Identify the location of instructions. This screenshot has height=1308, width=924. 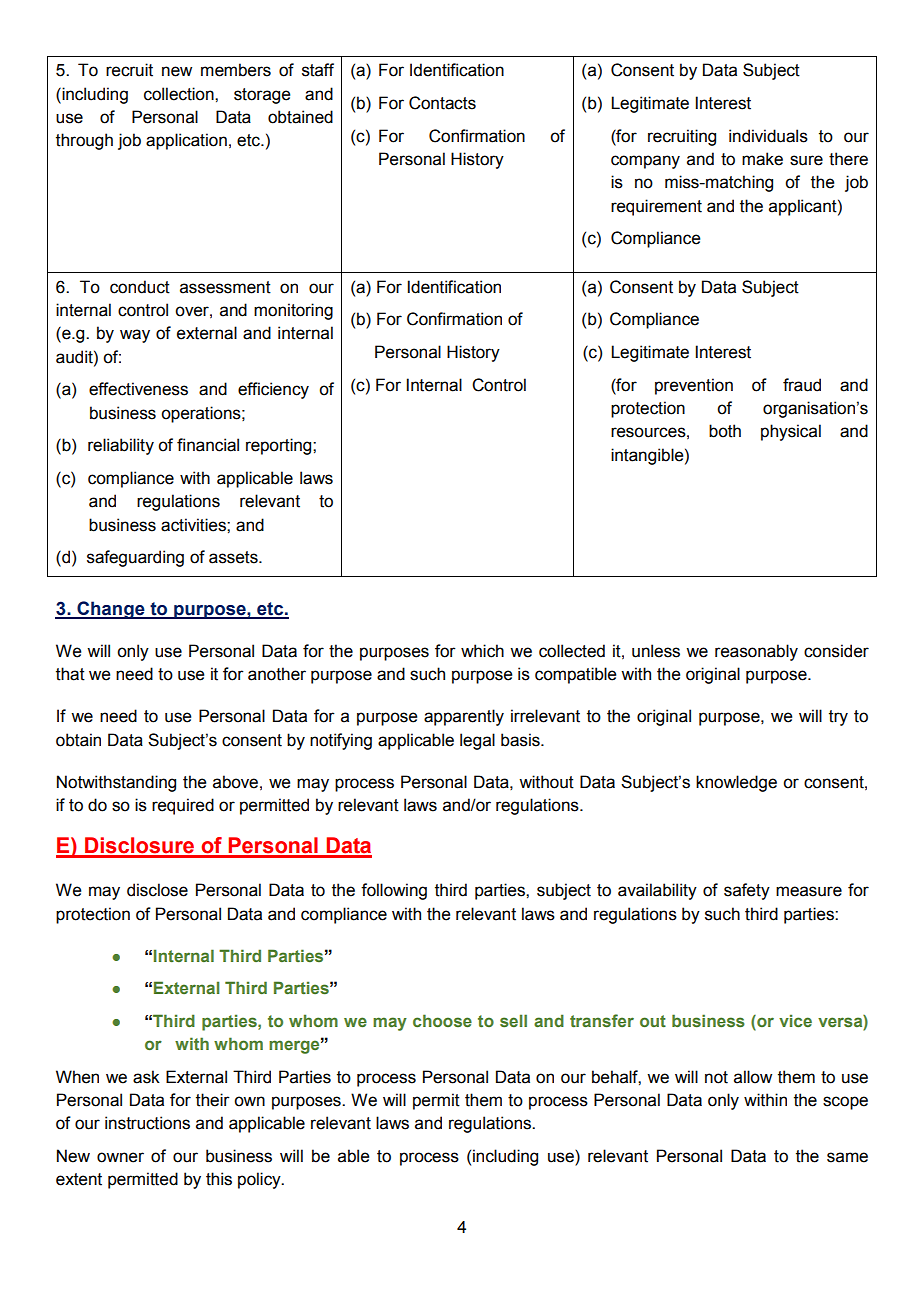
(147, 1123).
